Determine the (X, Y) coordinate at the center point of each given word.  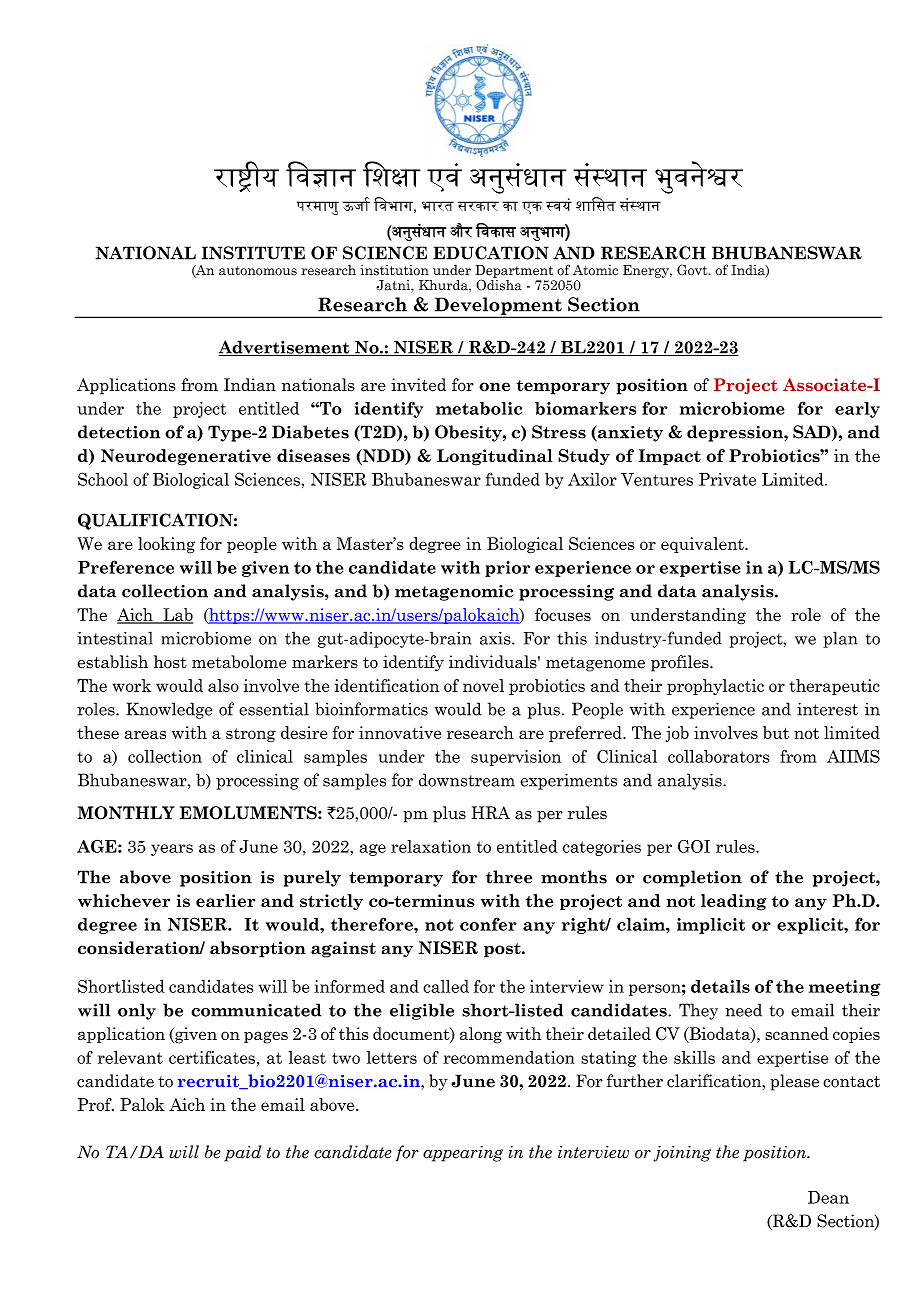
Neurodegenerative (186, 457)
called (446, 986)
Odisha (499, 284)
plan (840, 639)
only (137, 1011)
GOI (694, 846)
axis (496, 638)
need (743, 1010)
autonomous (258, 271)
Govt (693, 270)
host (170, 662)
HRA (491, 812)
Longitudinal (494, 457)
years (172, 850)
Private (727, 479)
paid (242, 1153)
